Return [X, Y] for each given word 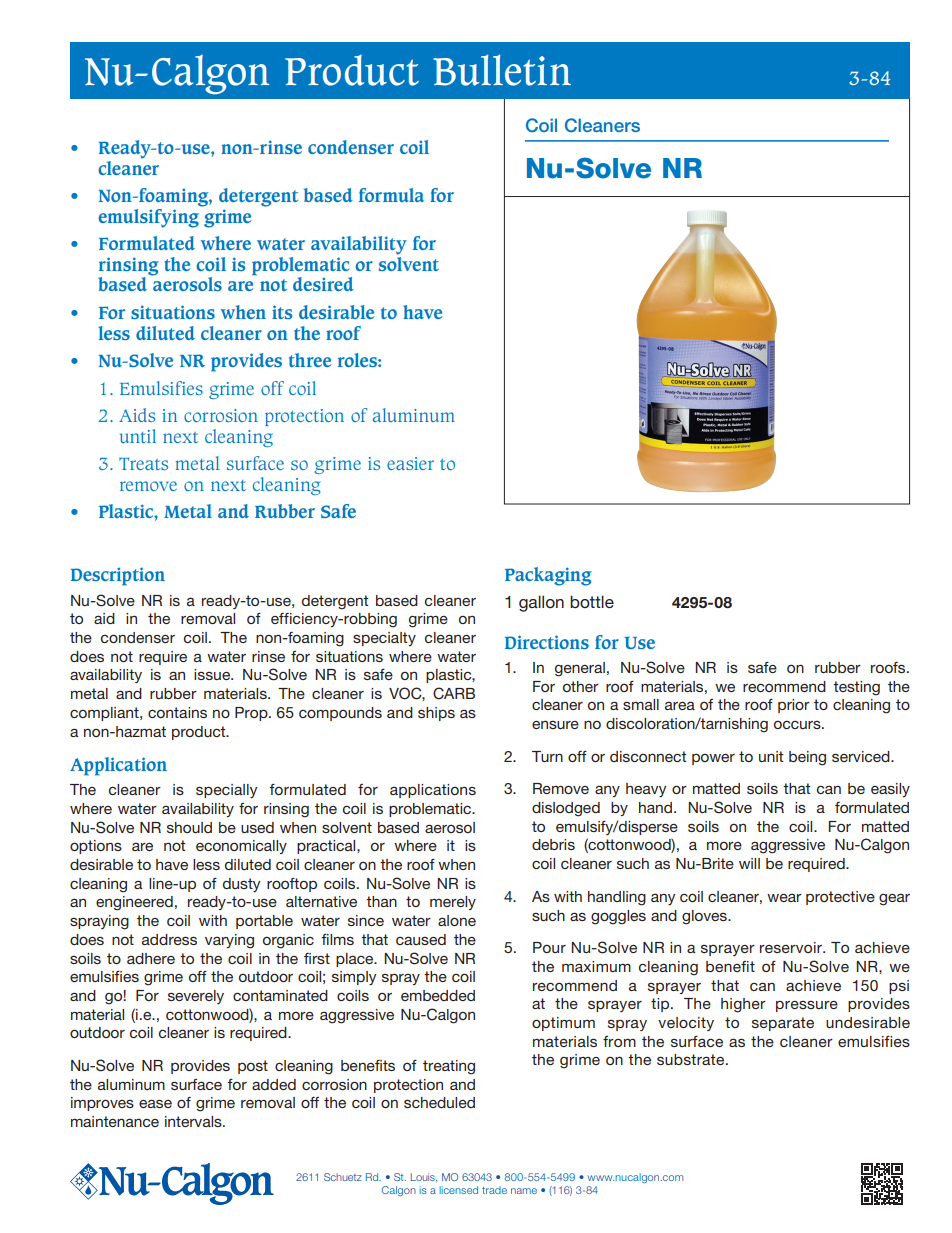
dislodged [566, 809]
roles [358, 360]
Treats [143, 463]
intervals [194, 1121]
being [807, 758]
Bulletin [502, 70]
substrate [692, 1059]
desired [323, 284]
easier [410, 463]
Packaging [548, 576]
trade [494, 1190]
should [189, 827]
